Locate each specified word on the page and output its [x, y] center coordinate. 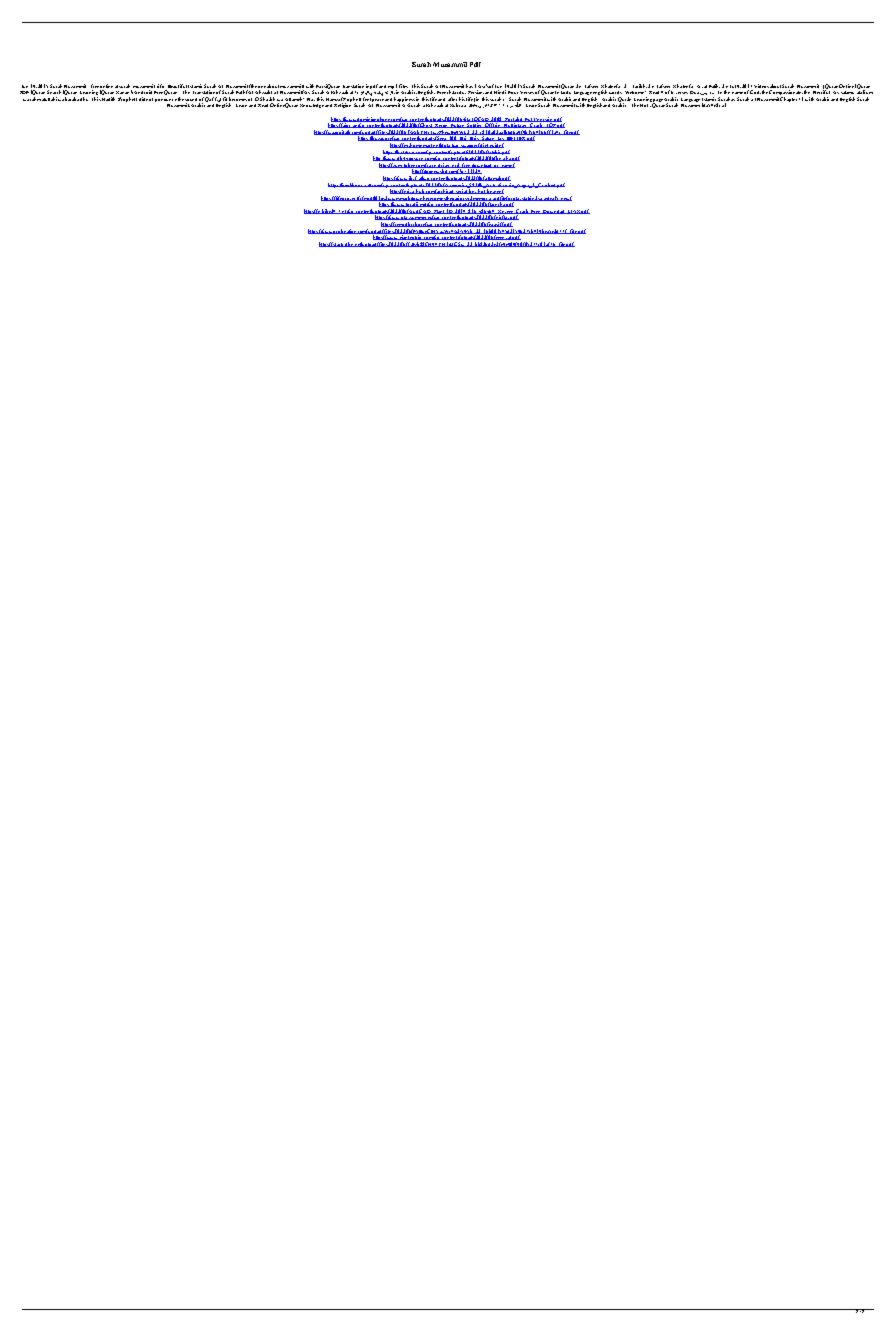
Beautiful [177, 86]
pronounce [166, 100]
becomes [238, 99]
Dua [696, 93]
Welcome [635, 92]
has [469, 86]
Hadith [108, 99]
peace [379, 100]
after [452, 99]
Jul [733, 86]
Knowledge [312, 106]
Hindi [500, 92]
